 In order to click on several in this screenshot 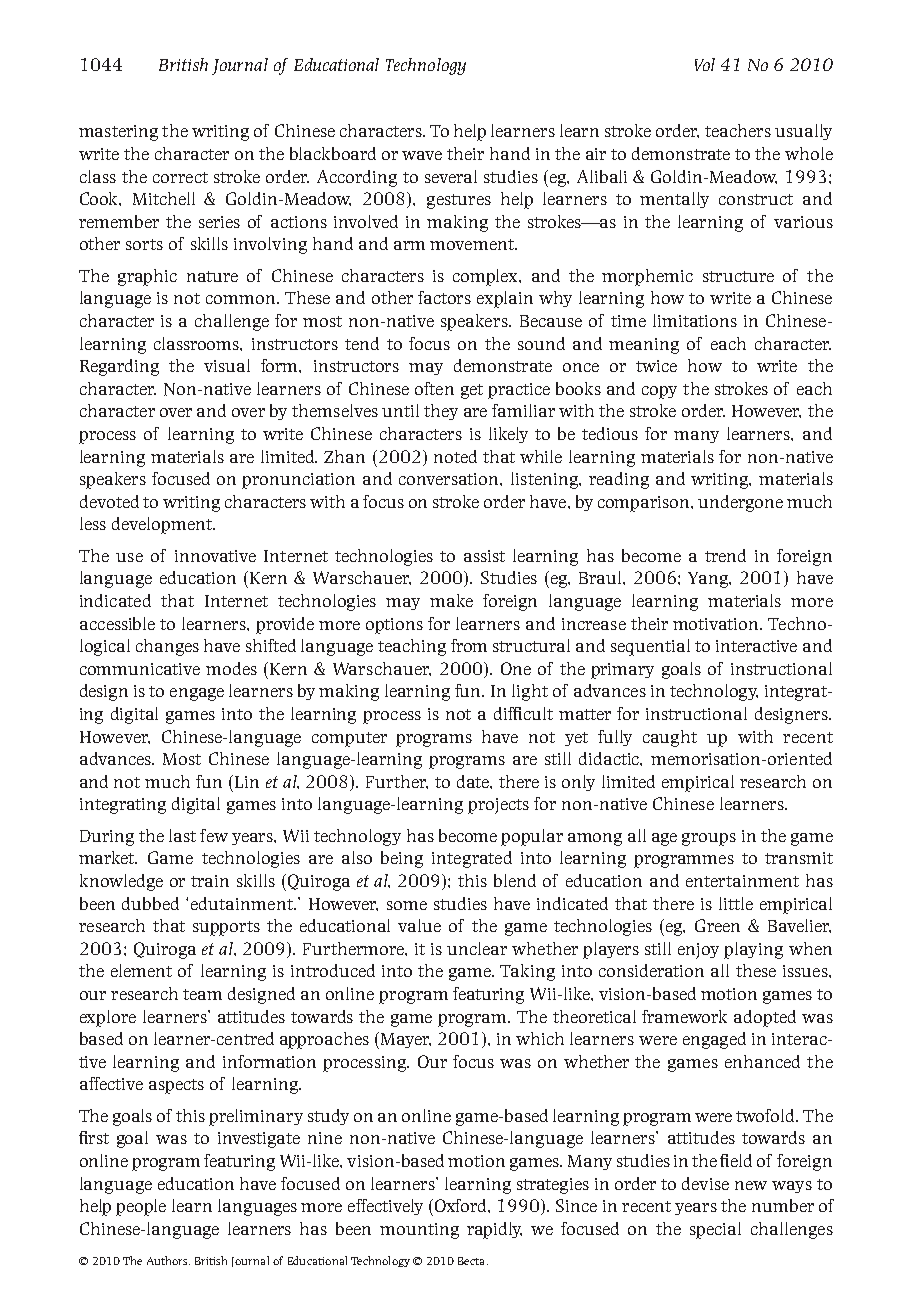, I will do `click(451, 176)`.
